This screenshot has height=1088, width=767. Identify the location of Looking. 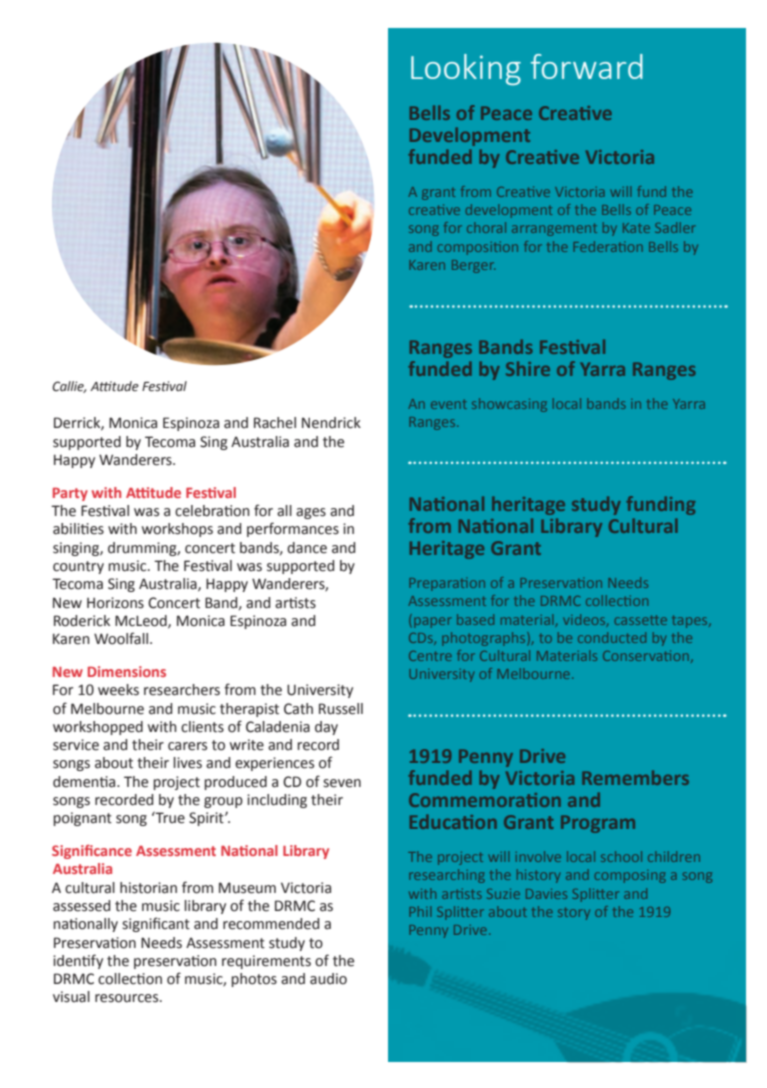
(466, 69).
